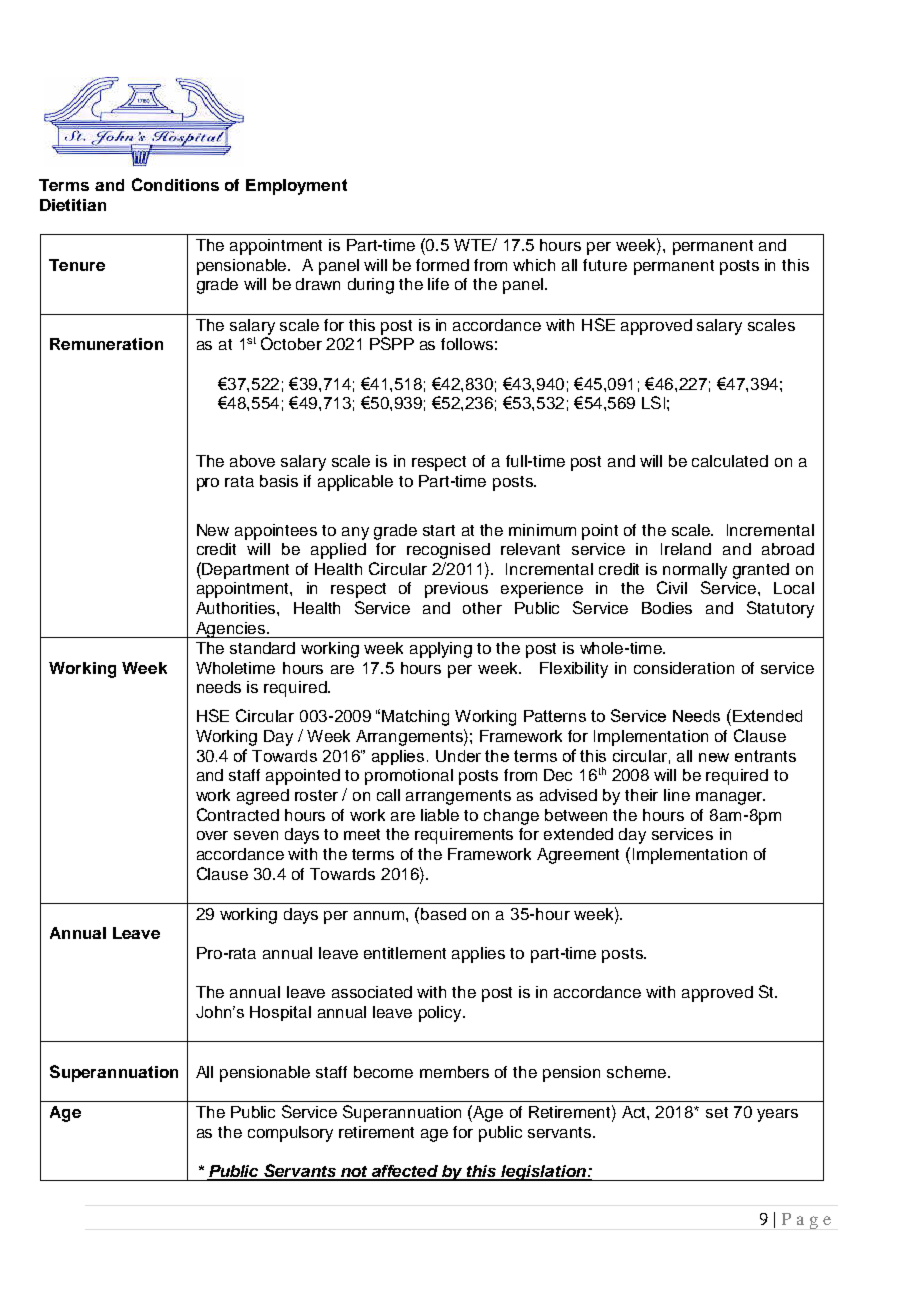 The width and height of the page is (924, 1308). Describe the element at coordinates (605, 265) in the page. I see `future` at that location.
